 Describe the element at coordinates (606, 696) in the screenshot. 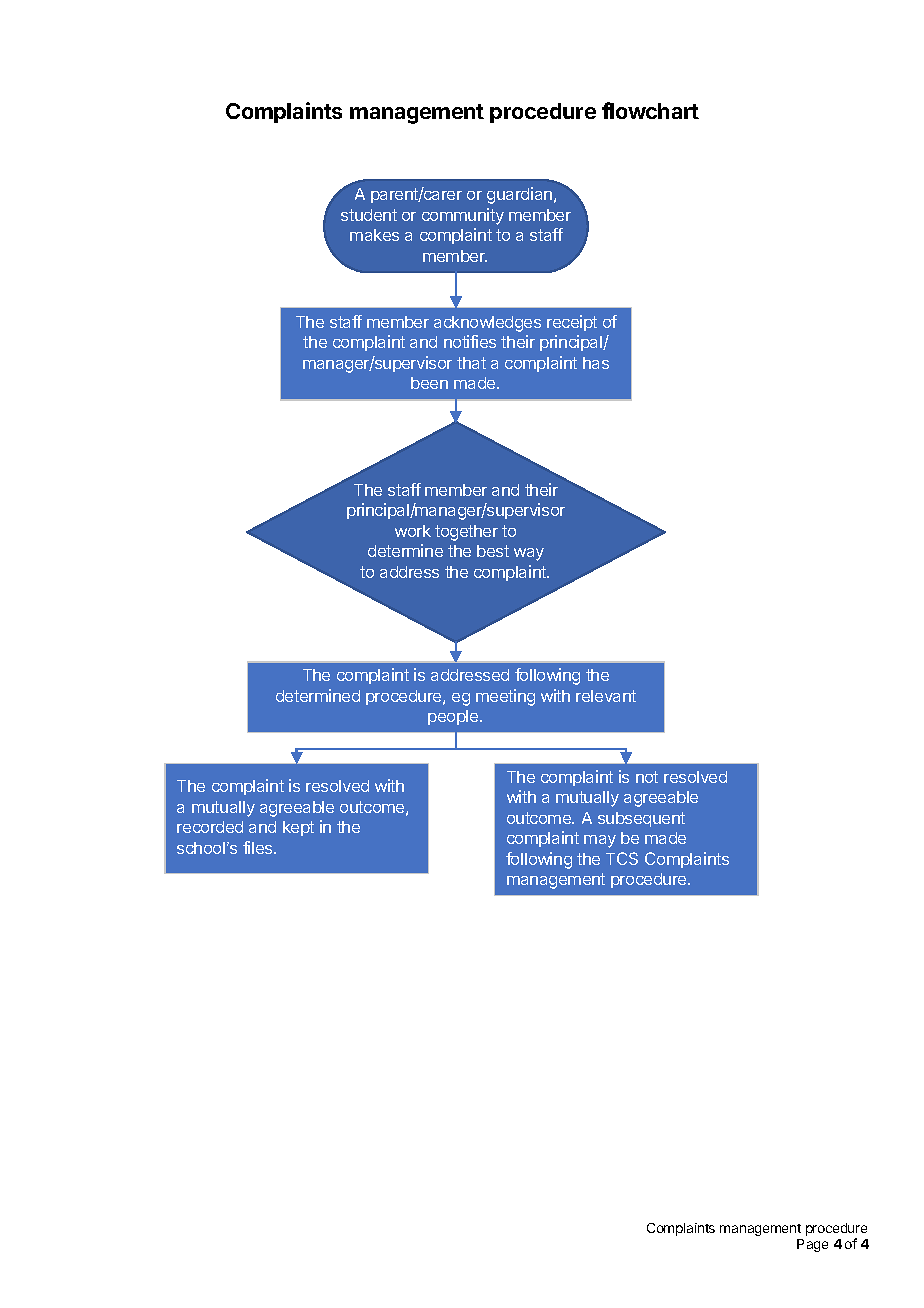

I see `relevant` at that location.
